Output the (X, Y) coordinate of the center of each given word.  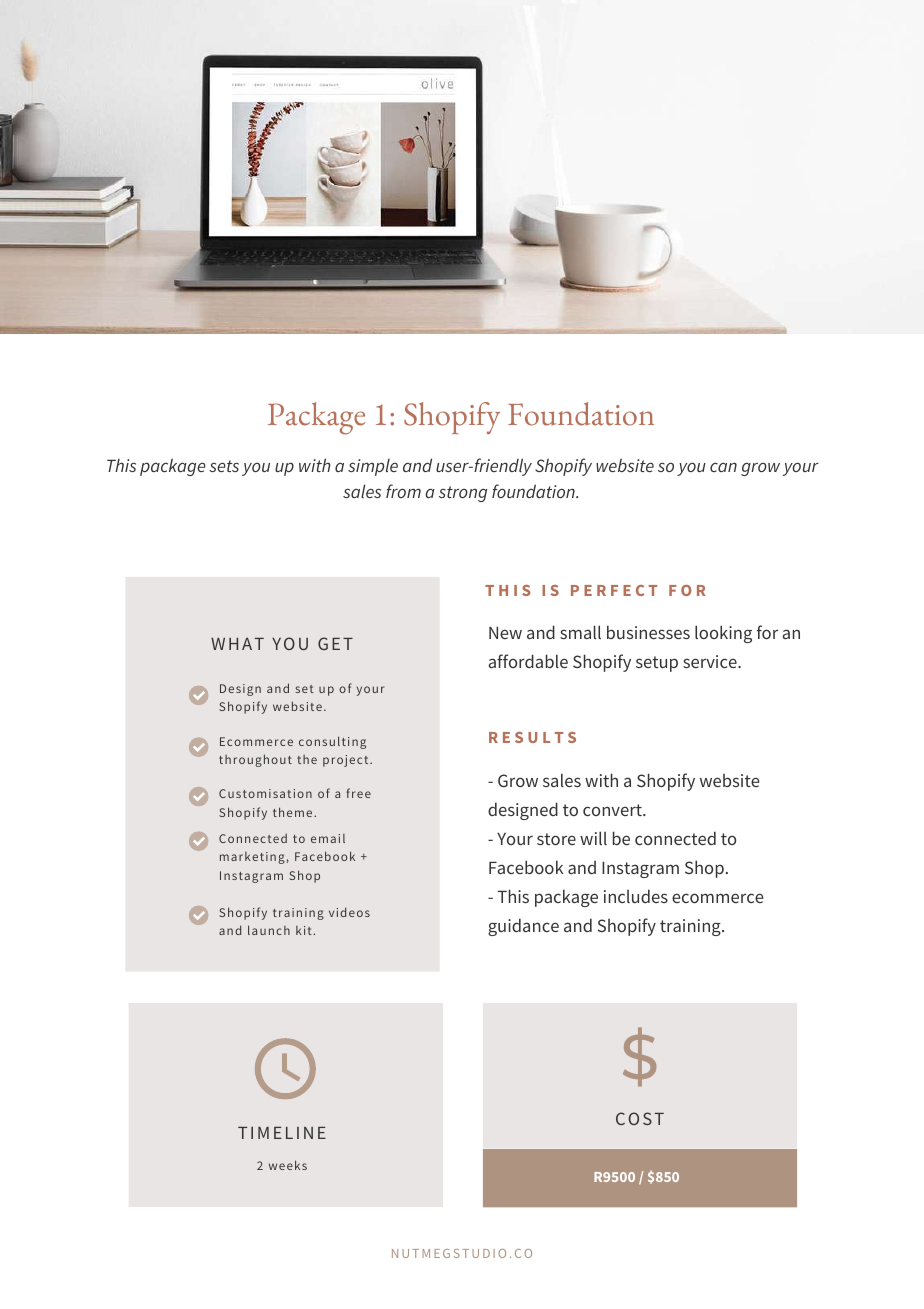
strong (463, 494)
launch (269, 930)
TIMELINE (282, 1133)
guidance (523, 927)
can (723, 467)
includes (636, 896)
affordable (528, 661)
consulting (332, 742)
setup (657, 664)
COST (640, 1118)
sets (224, 466)
